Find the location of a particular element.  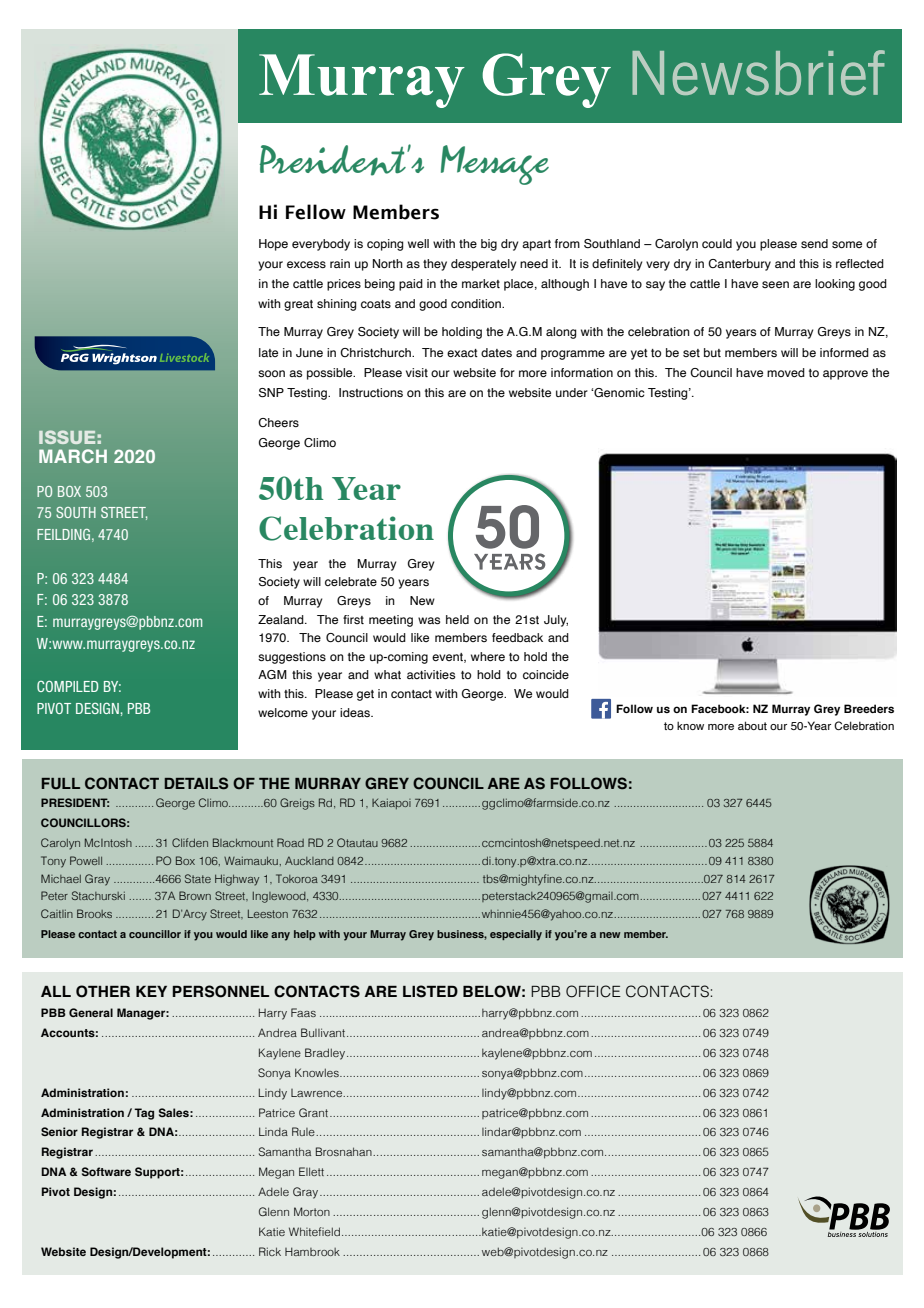

MARCH is located at coordinates (73, 456).
